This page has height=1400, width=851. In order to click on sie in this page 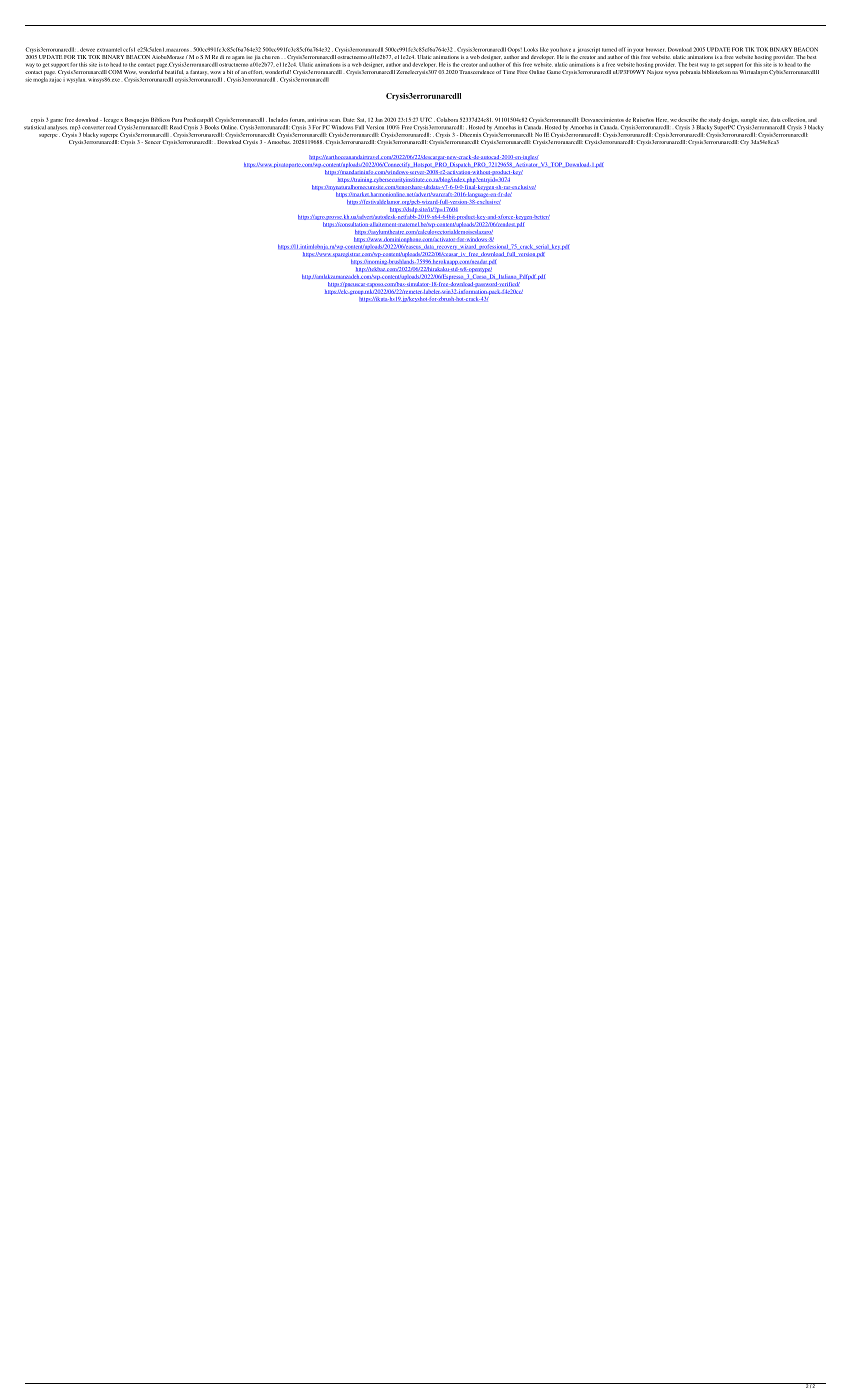, I will do `click(28, 79)`.
